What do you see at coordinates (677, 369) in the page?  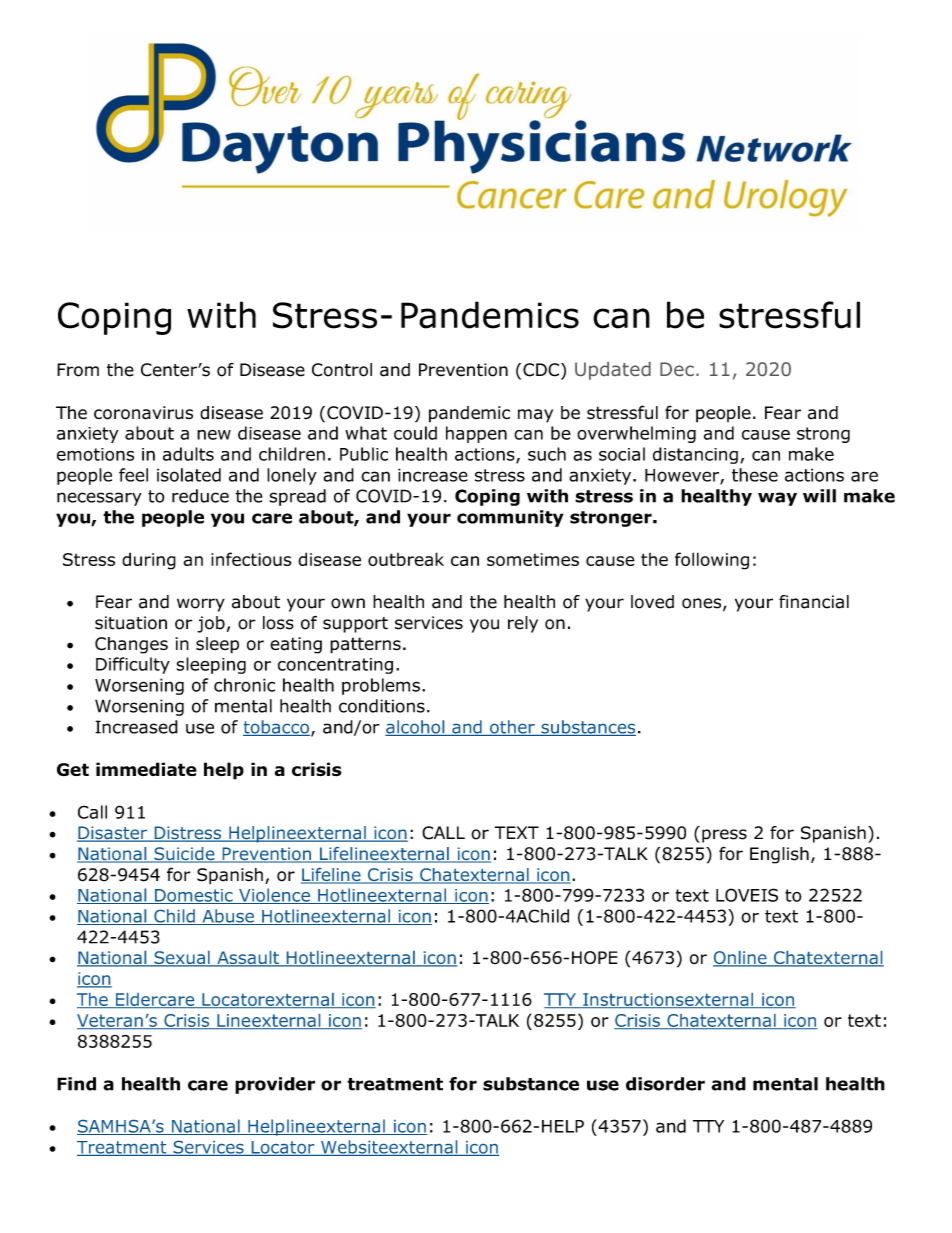 I see `Dec` at bounding box center [677, 369].
